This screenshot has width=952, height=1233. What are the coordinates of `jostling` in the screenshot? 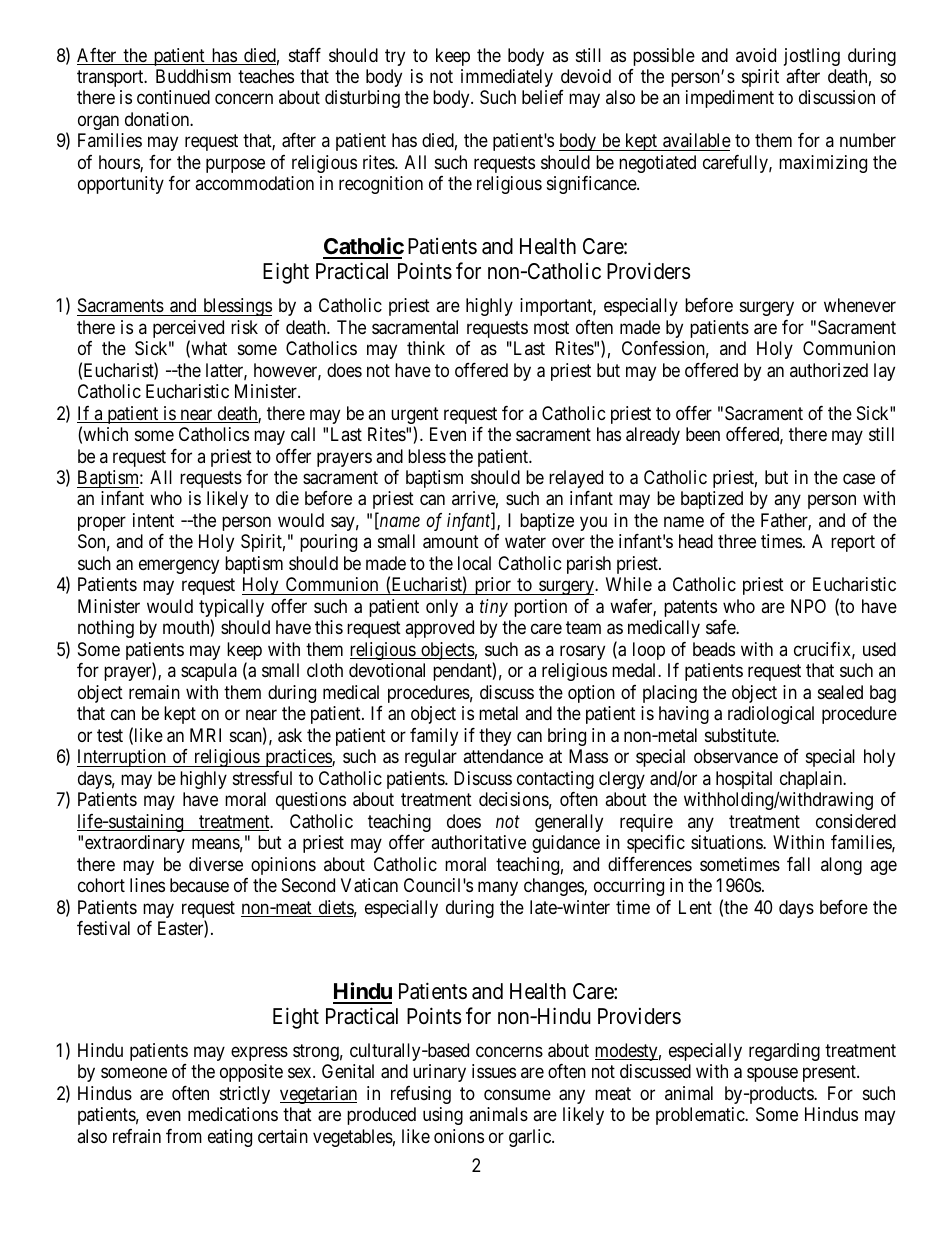 It's located at (812, 57).
